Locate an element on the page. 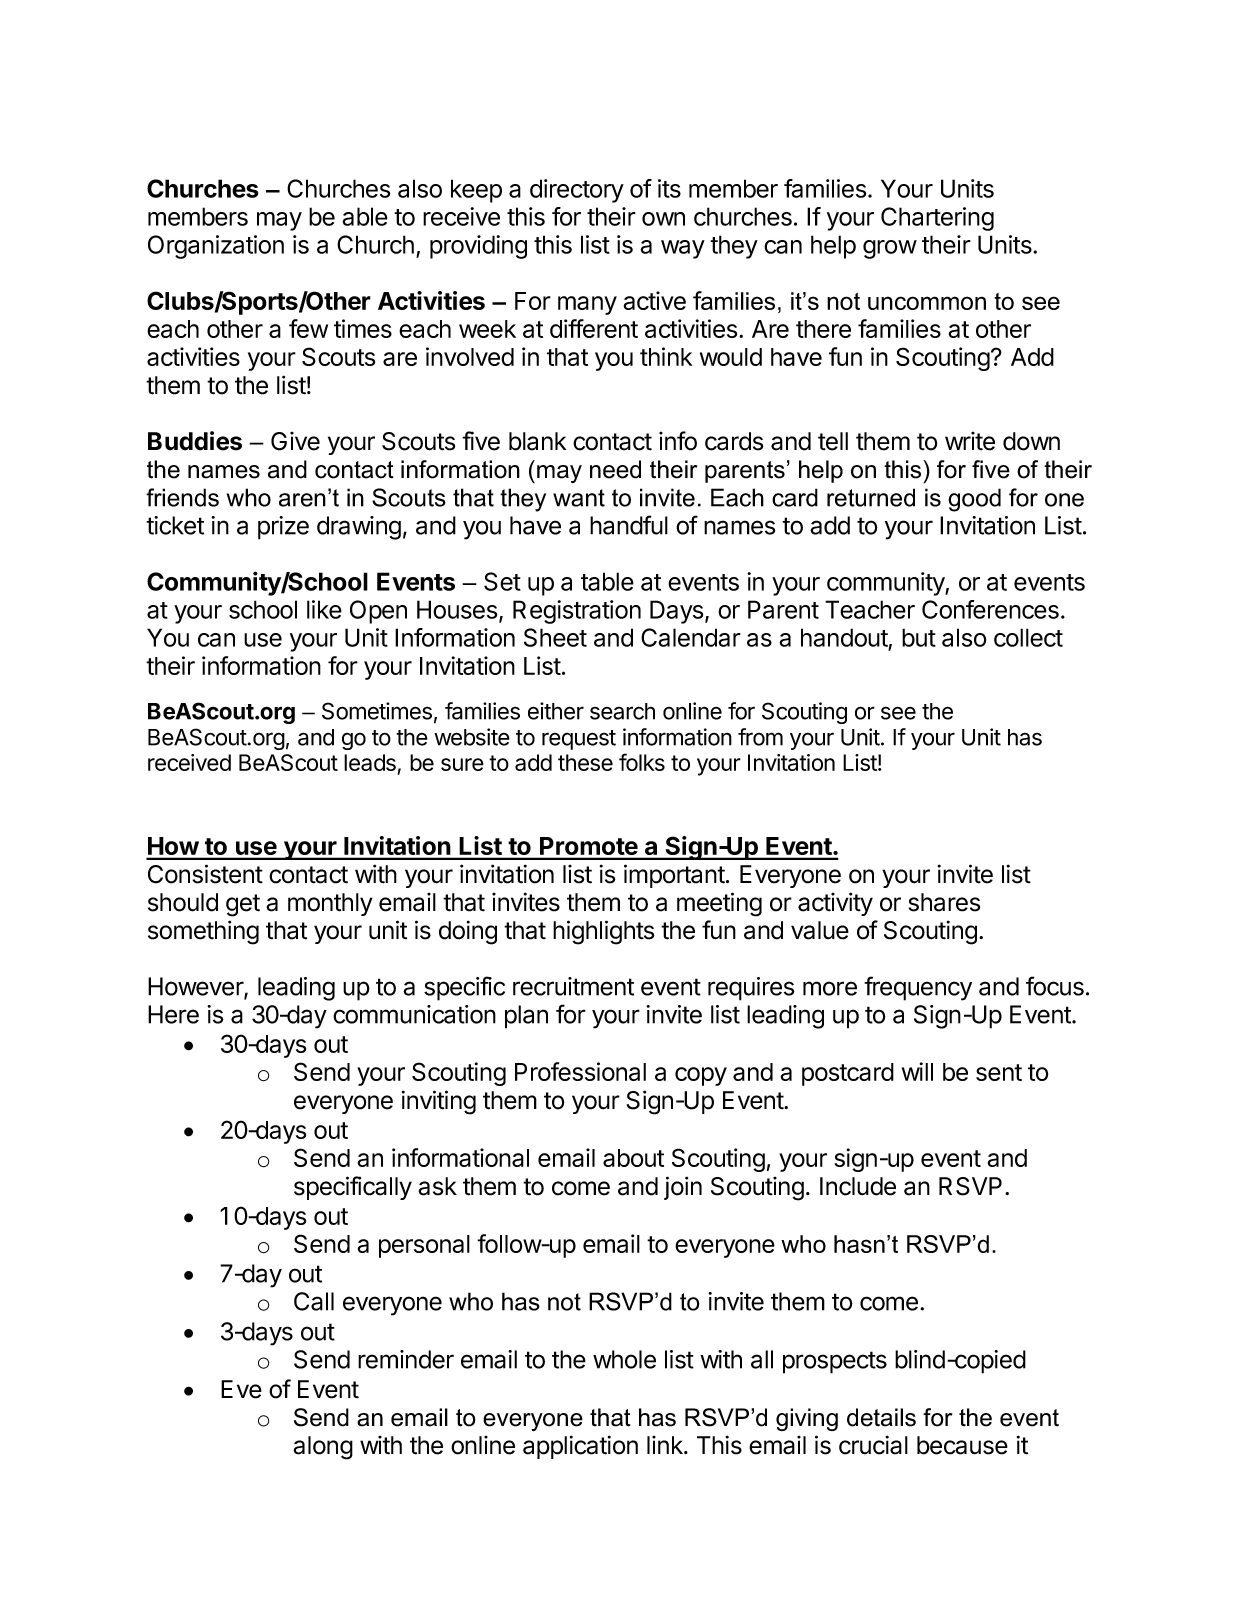 The image size is (1245, 1611). Organization is located at coordinates (216, 247).
